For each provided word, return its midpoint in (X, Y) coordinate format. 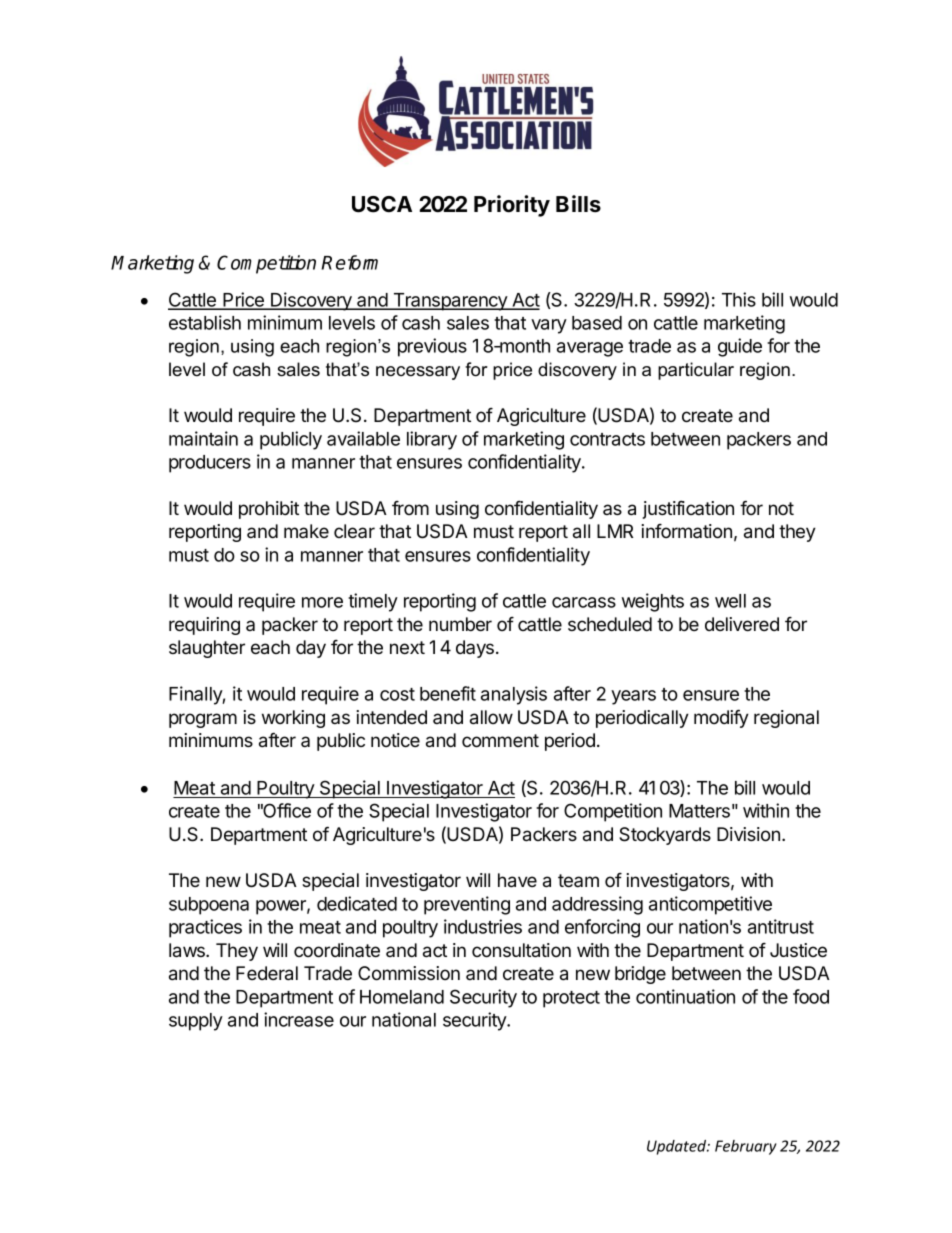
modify (721, 718)
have (517, 880)
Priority (512, 206)
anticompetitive (710, 905)
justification (688, 510)
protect (571, 999)
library (432, 440)
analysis (514, 695)
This (739, 299)
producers (210, 464)
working (293, 719)
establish (205, 322)
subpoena (209, 906)
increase (299, 1019)
